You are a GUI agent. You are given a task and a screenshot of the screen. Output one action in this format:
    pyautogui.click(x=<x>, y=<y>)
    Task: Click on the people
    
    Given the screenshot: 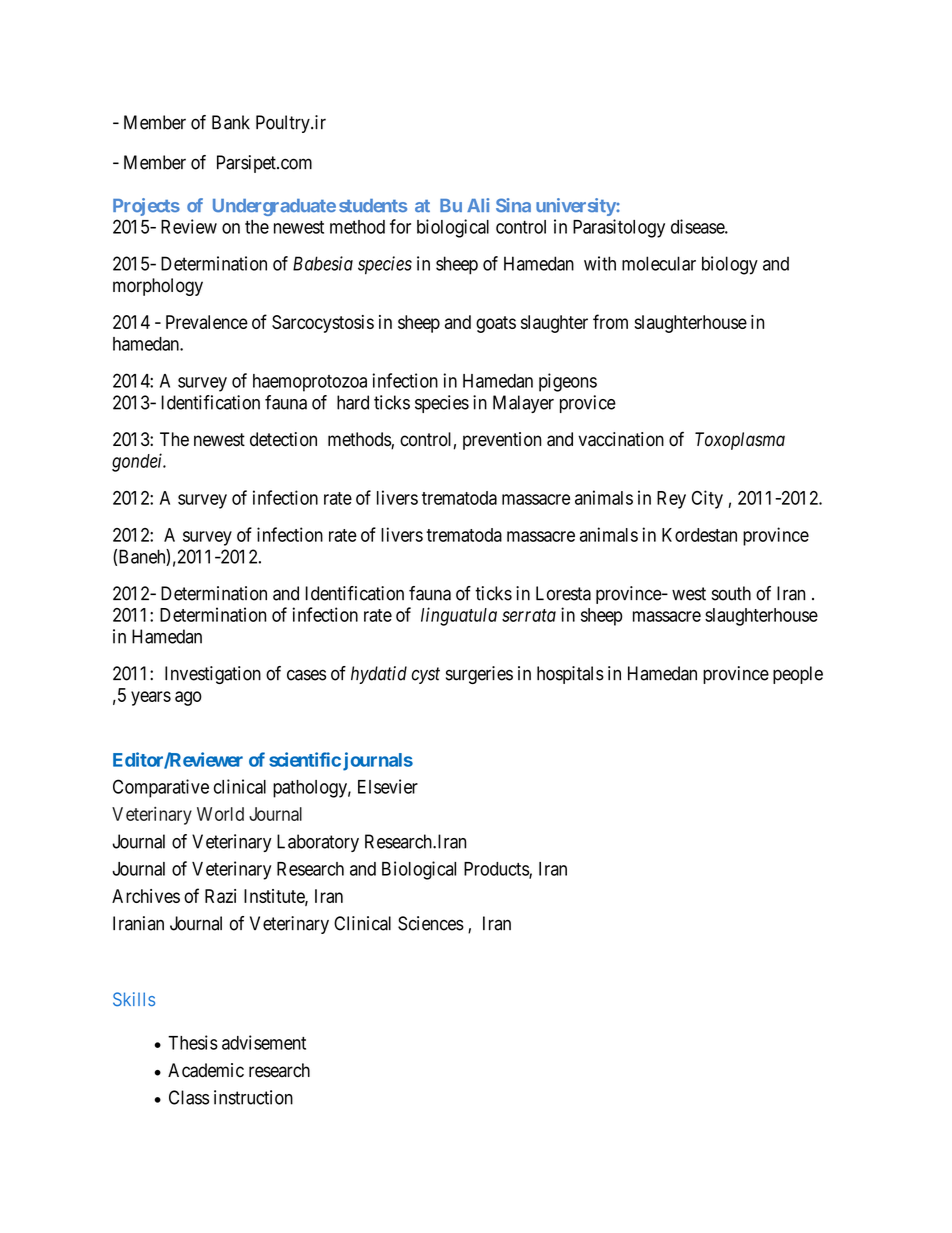 What is the action you would take?
    pyautogui.click(x=798, y=675)
